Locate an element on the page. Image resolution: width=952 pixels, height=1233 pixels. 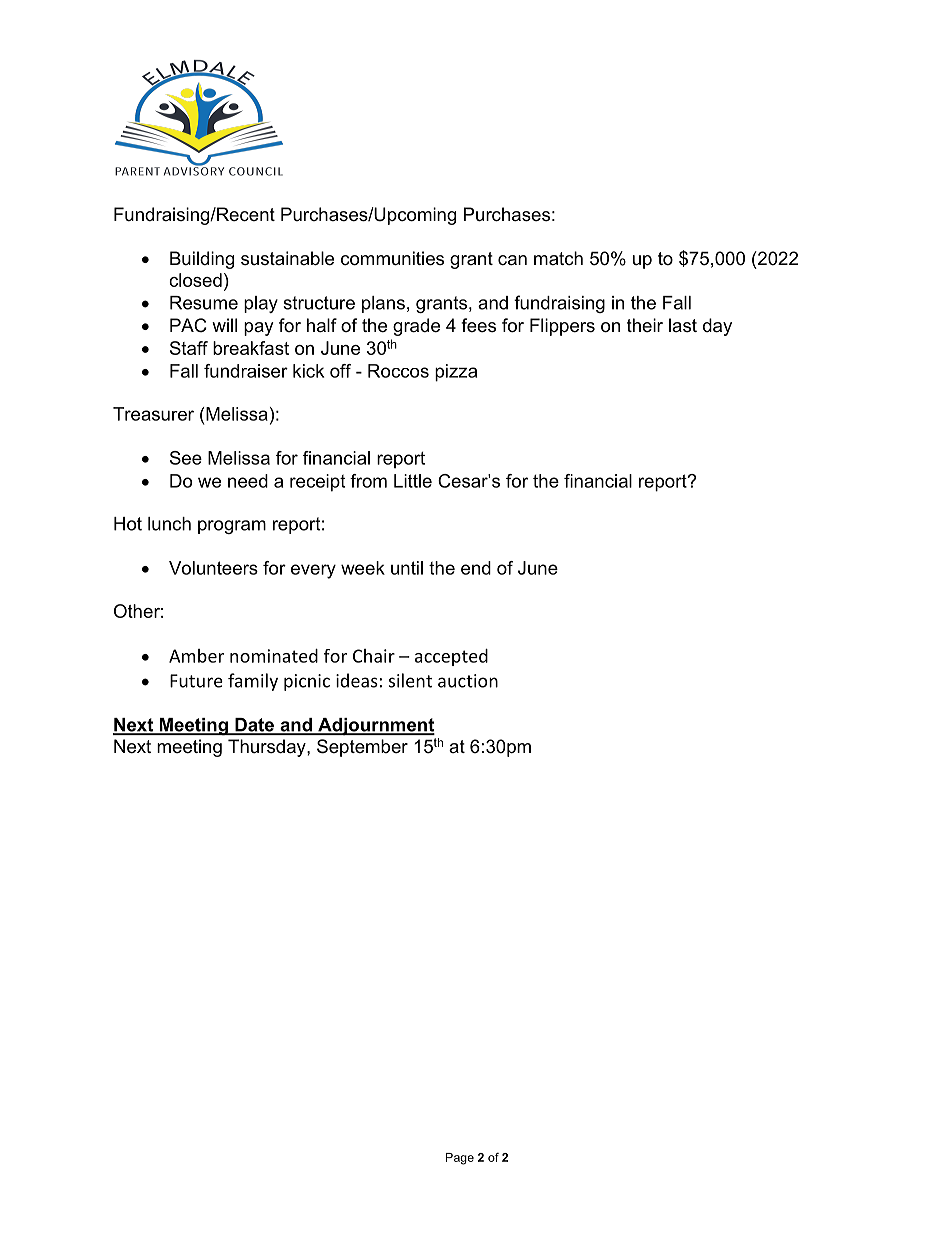
September is located at coordinates (362, 748).
